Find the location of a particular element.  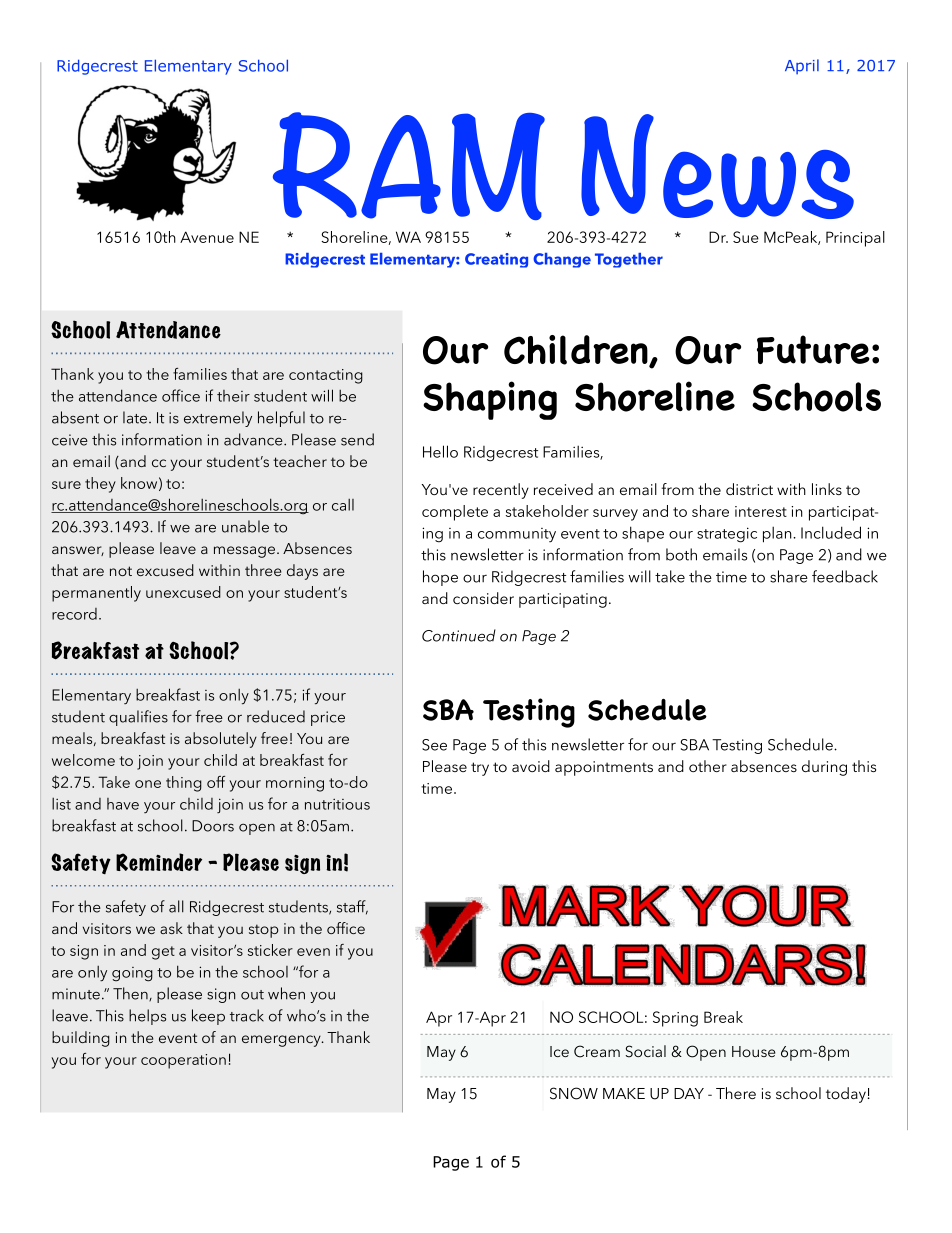

Avenue is located at coordinates (207, 237).
